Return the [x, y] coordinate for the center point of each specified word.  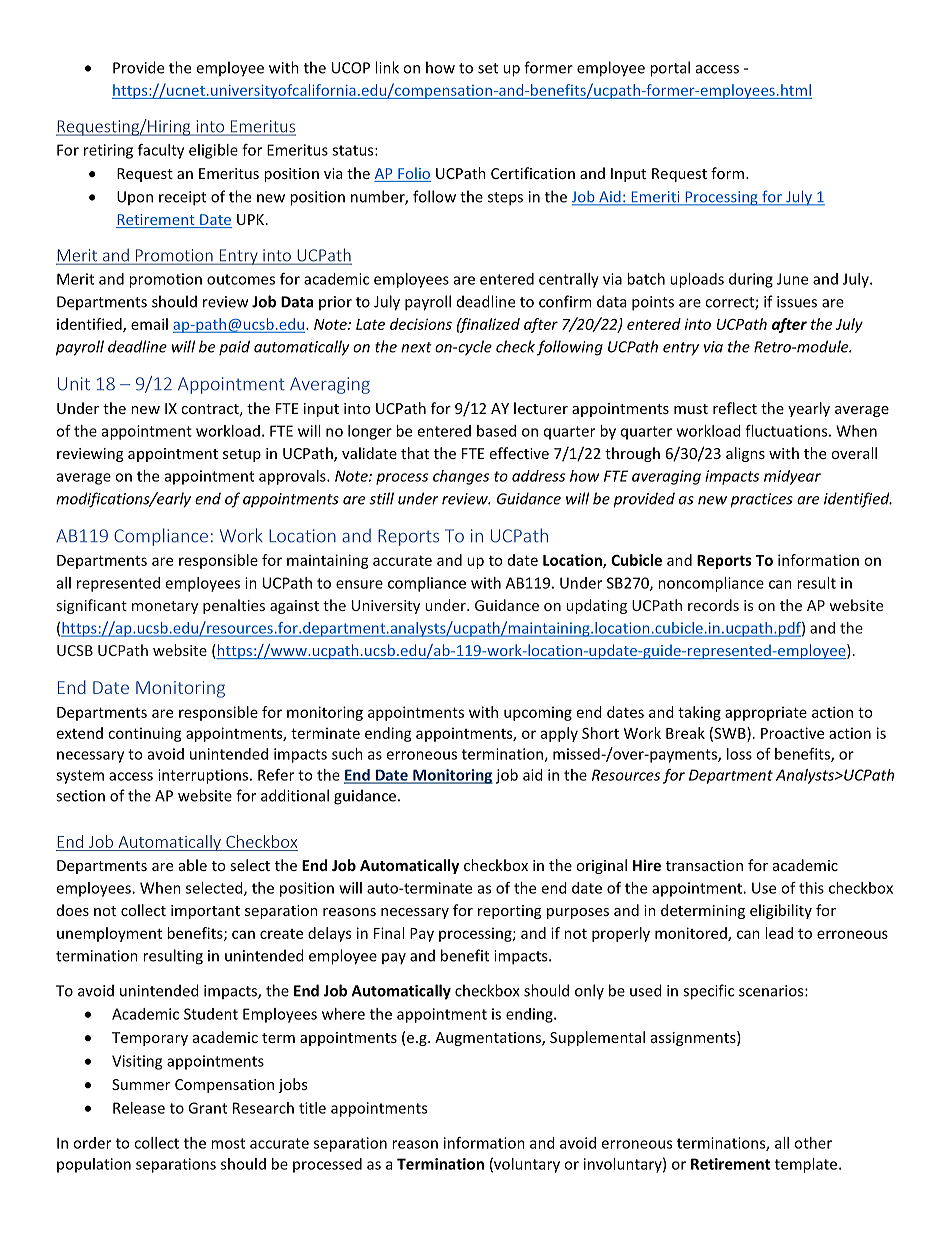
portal [670, 69]
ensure [359, 584]
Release [139, 1108]
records [713, 605]
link [387, 67]
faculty [161, 151]
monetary [165, 607]
